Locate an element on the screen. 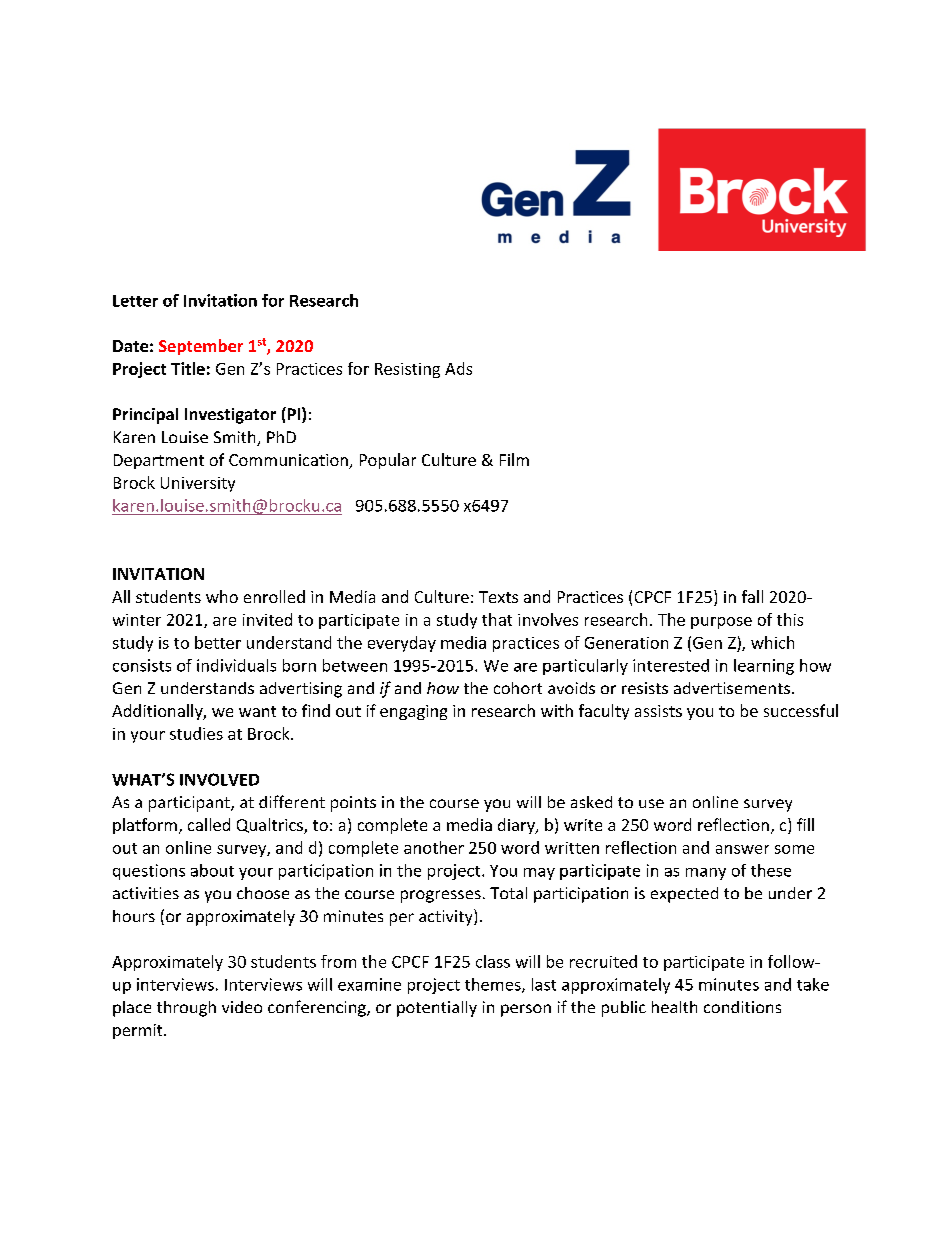 The image size is (952, 1233). answer is located at coordinates (742, 849).
